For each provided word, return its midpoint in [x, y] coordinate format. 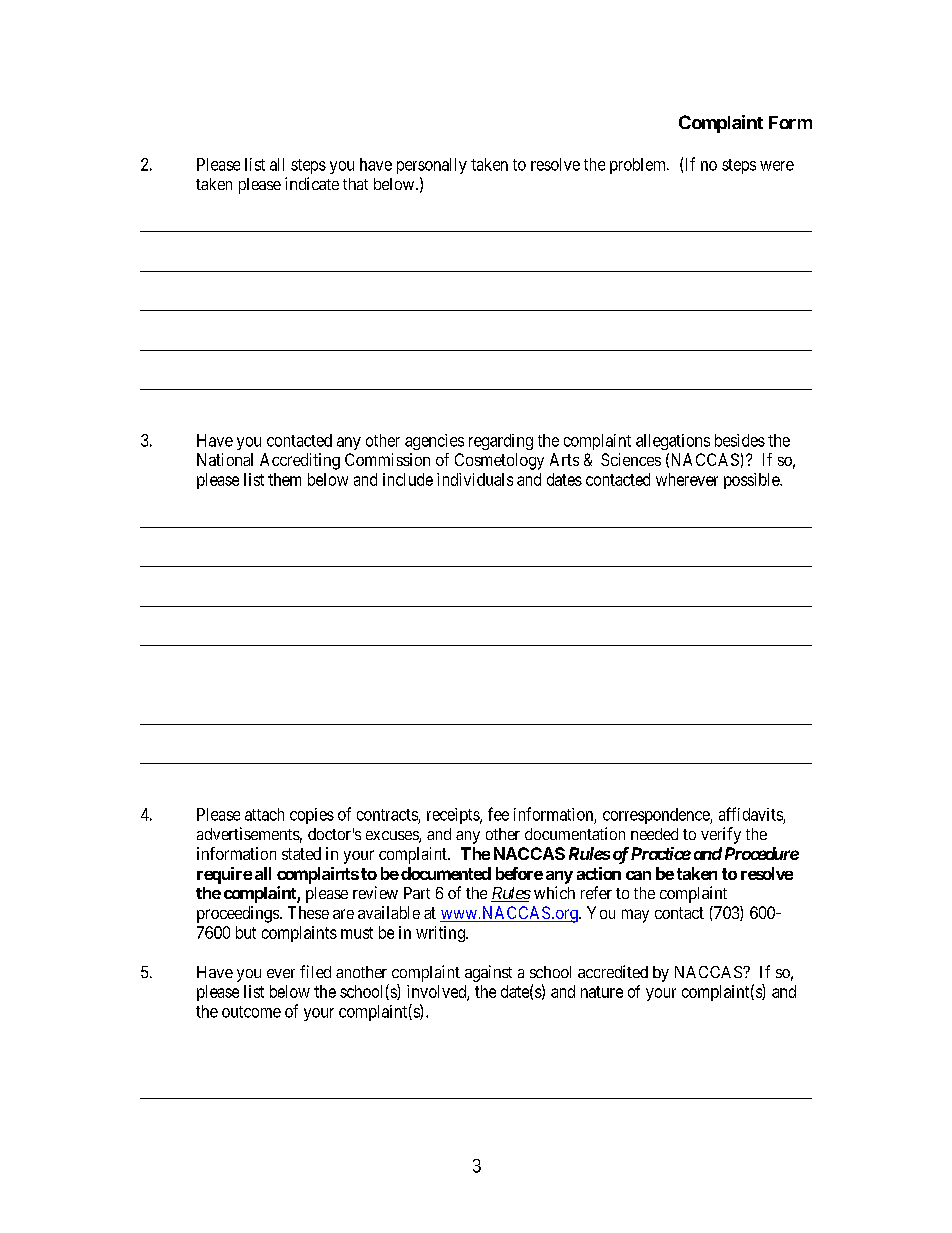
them [284, 479]
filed [315, 971]
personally [432, 166]
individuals [475, 479]
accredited [613, 971]
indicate [312, 183]
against [488, 973]
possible [752, 481]
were [777, 166]
